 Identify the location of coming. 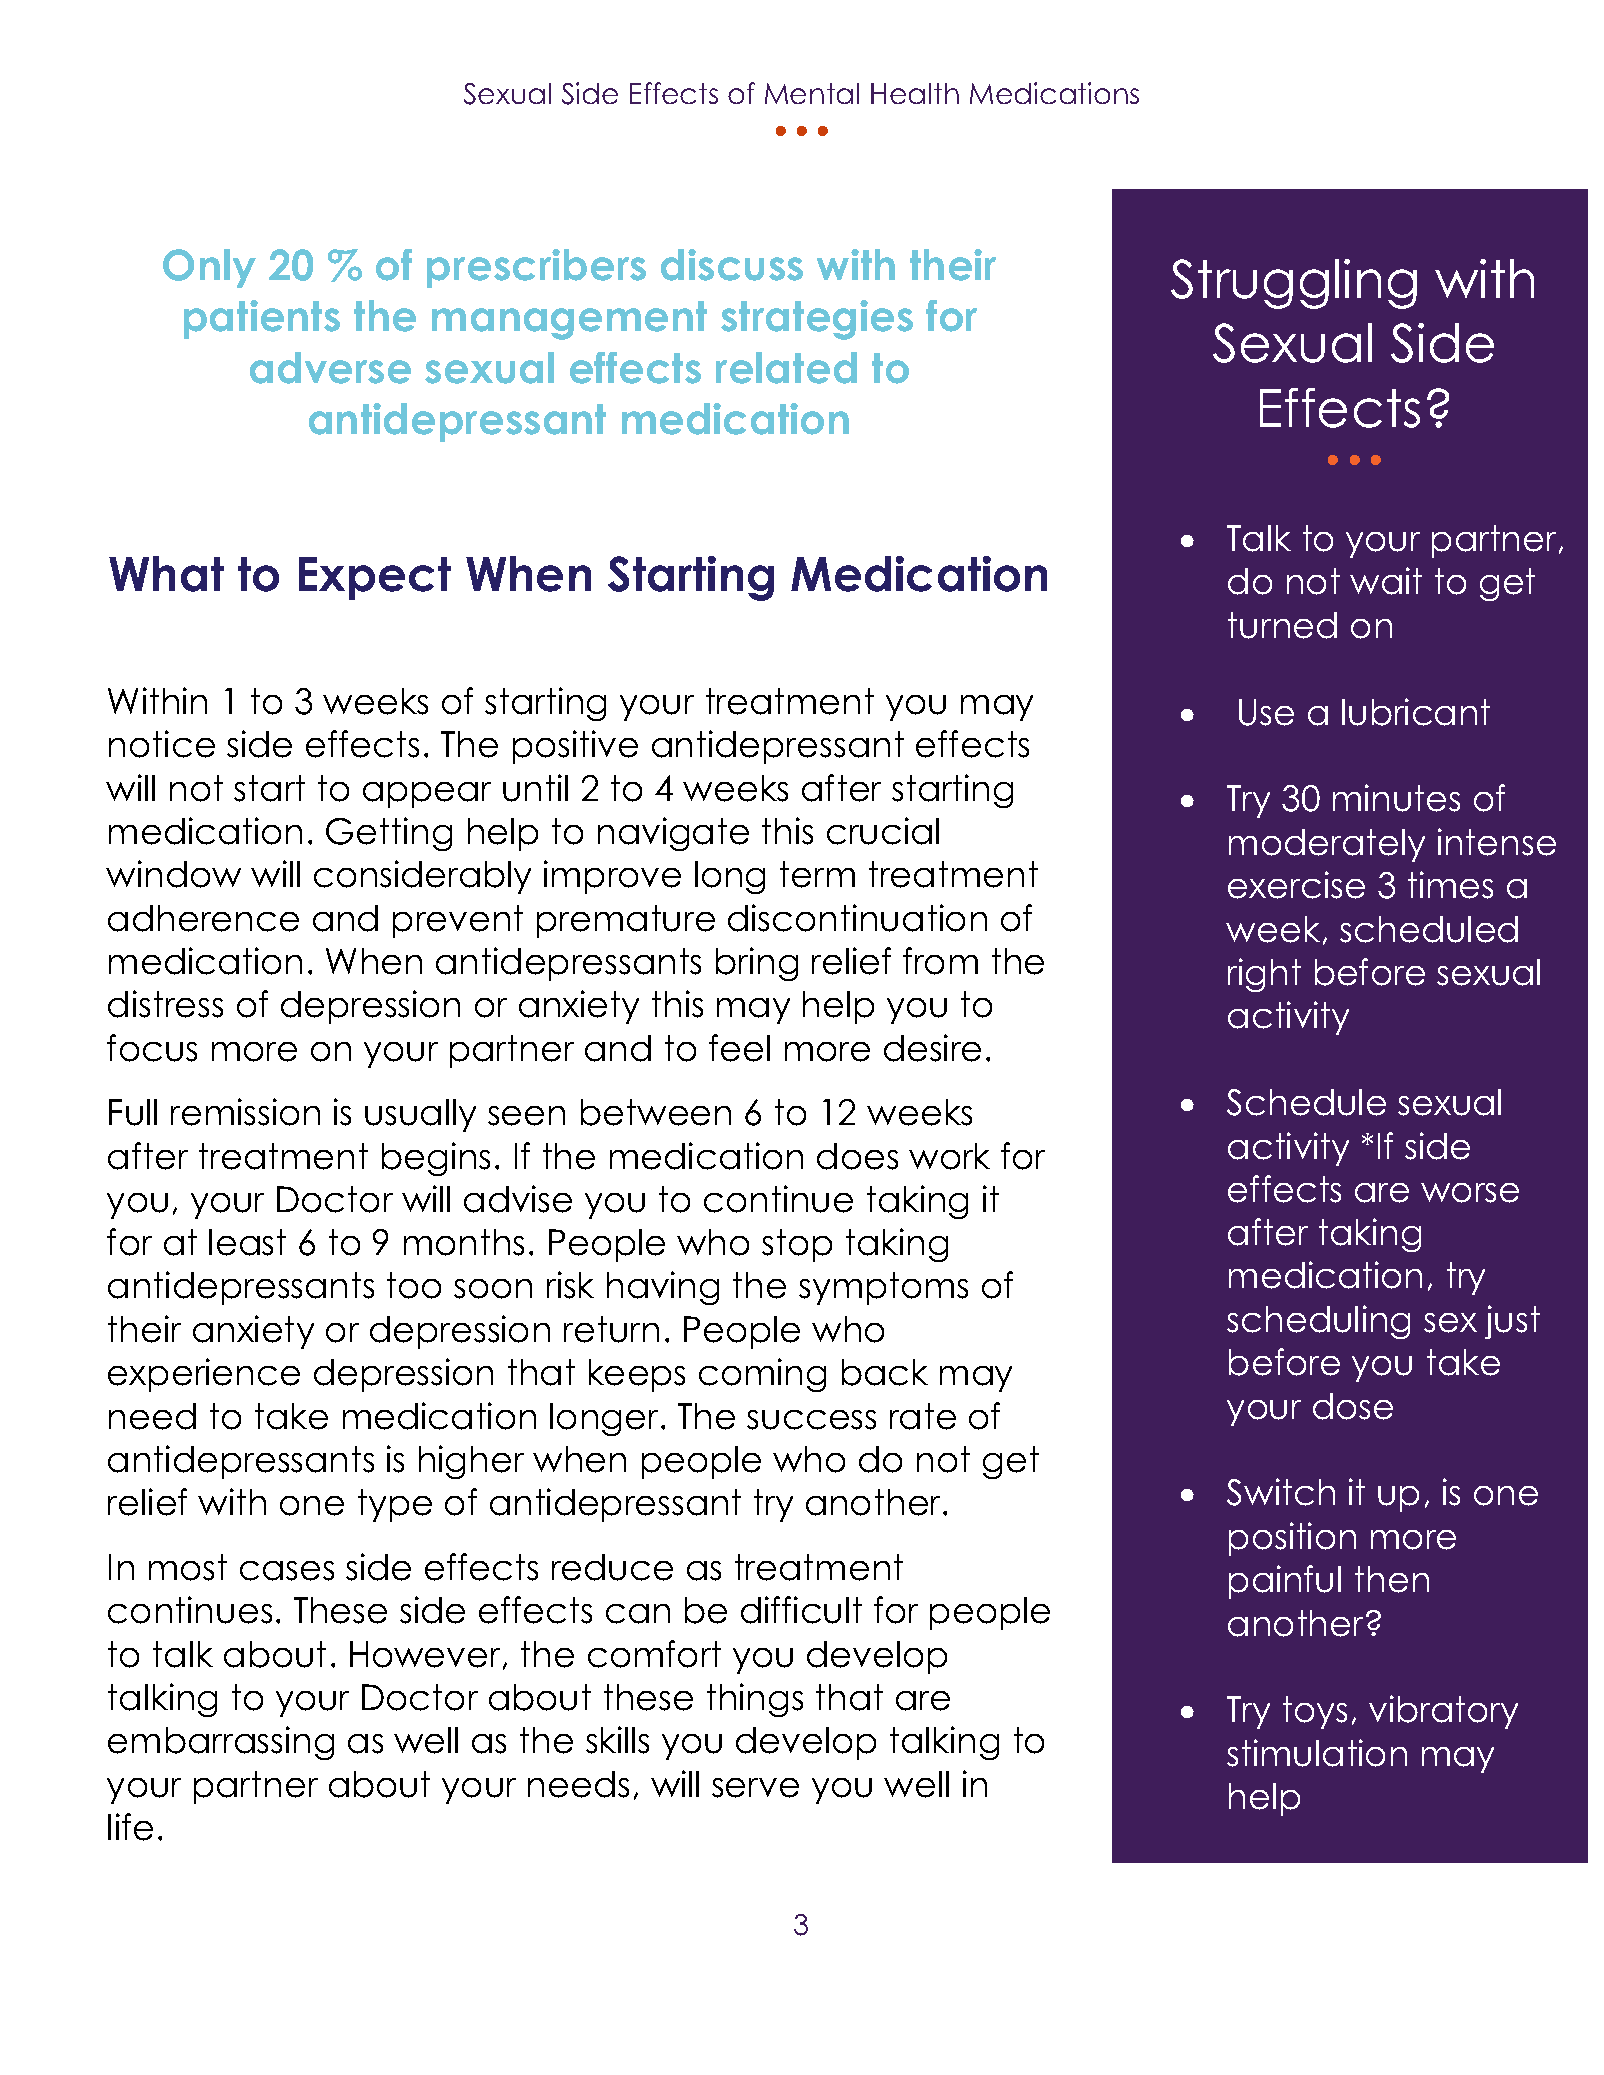
(762, 1375).
